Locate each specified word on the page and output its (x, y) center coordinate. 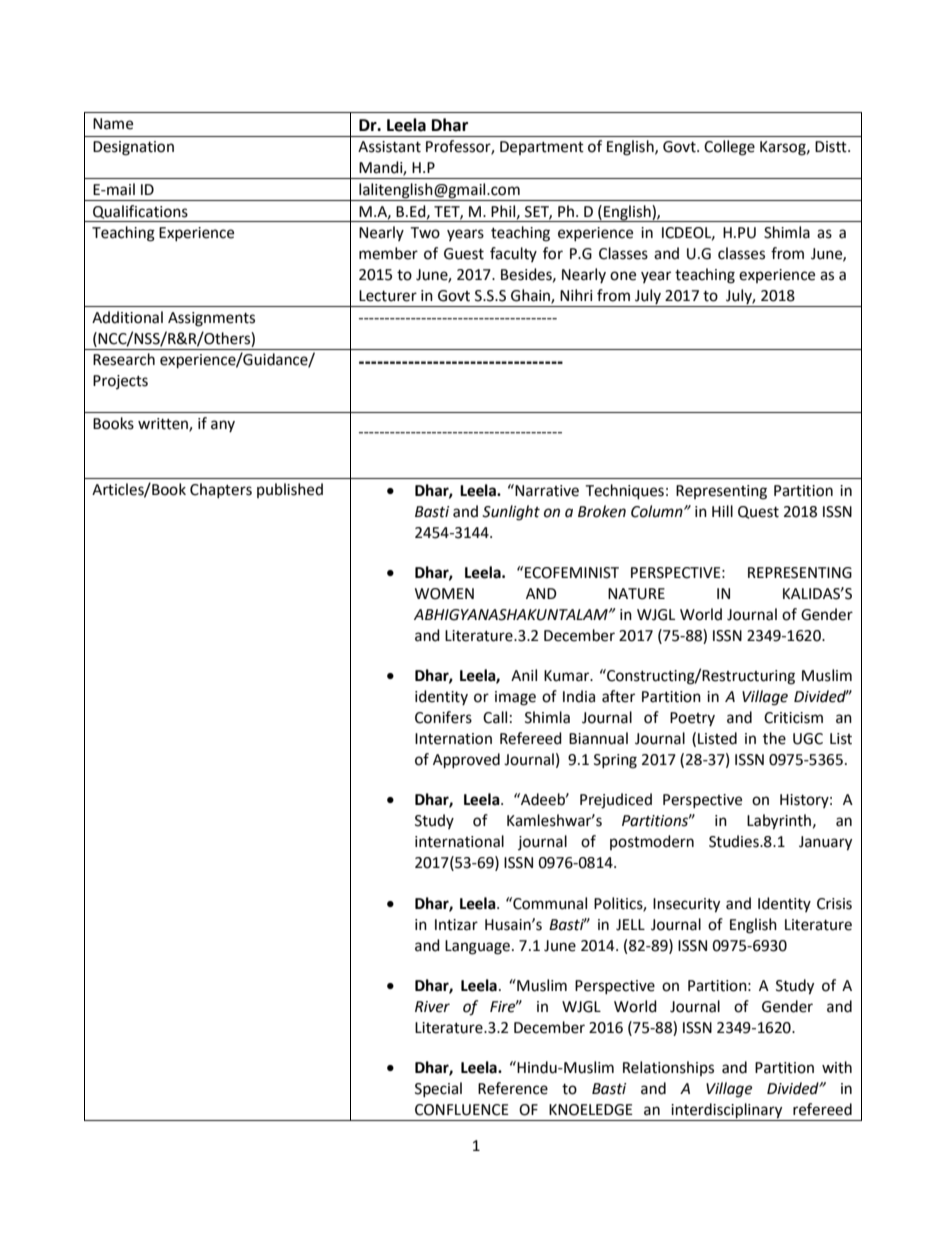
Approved (466, 761)
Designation (133, 148)
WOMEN (444, 594)
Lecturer (388, 296)
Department (542, 148)
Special (438, 1089)
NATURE (636, 594)
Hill (722, 511)
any (223, 426)
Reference (513, 1088)
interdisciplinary (727, 1112)
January (825, 843)
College (729, 148)
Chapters (221, 490)
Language (477, 947)
